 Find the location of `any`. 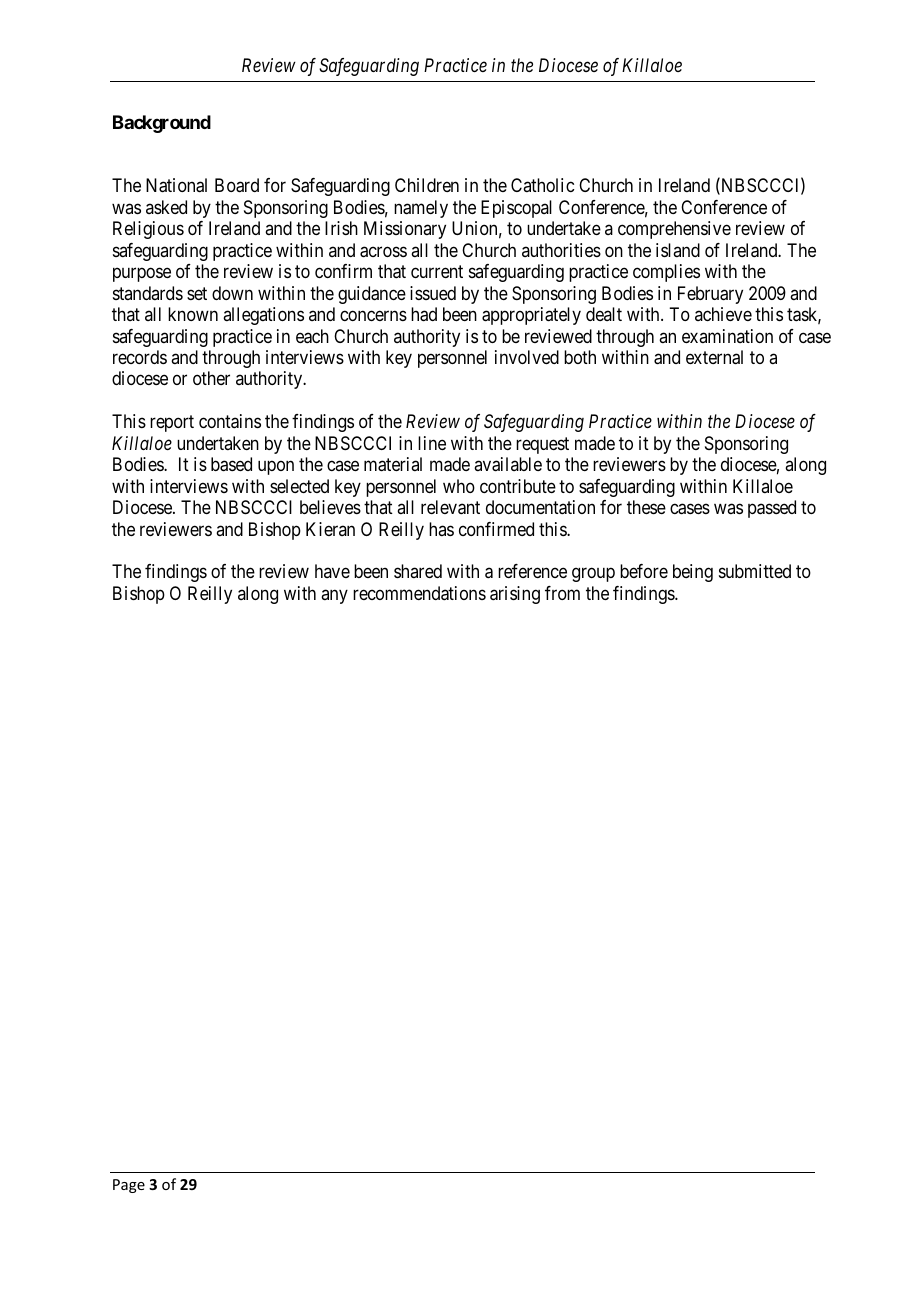

any is located at coordinates (334, 596).
